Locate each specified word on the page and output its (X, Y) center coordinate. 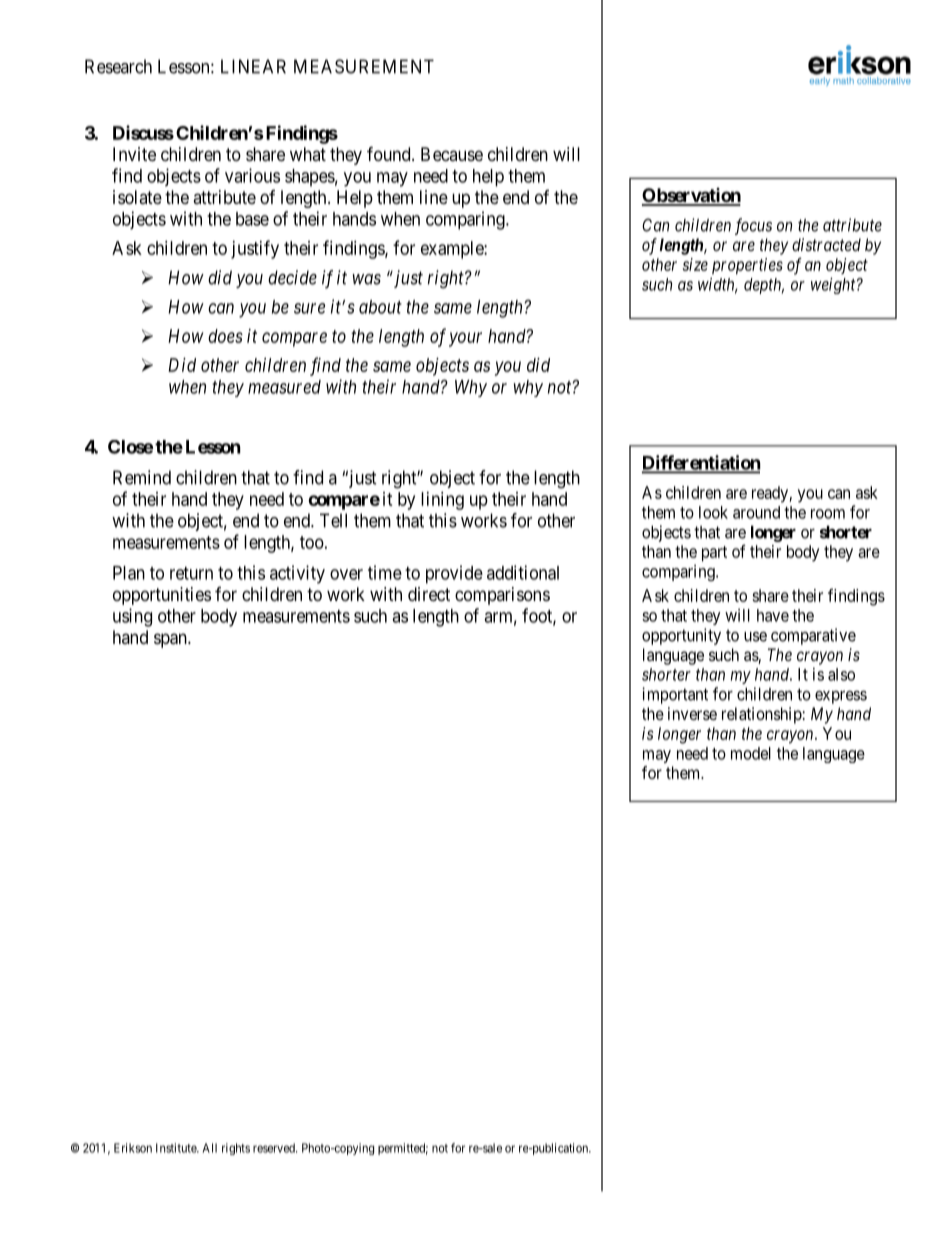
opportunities (162, 596)
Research (118, 66)
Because (452, 154)
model (751, 753)
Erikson (133, 1148)
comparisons (502, 596)
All (209, 1148)
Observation (691, 196)
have (773, 615)
